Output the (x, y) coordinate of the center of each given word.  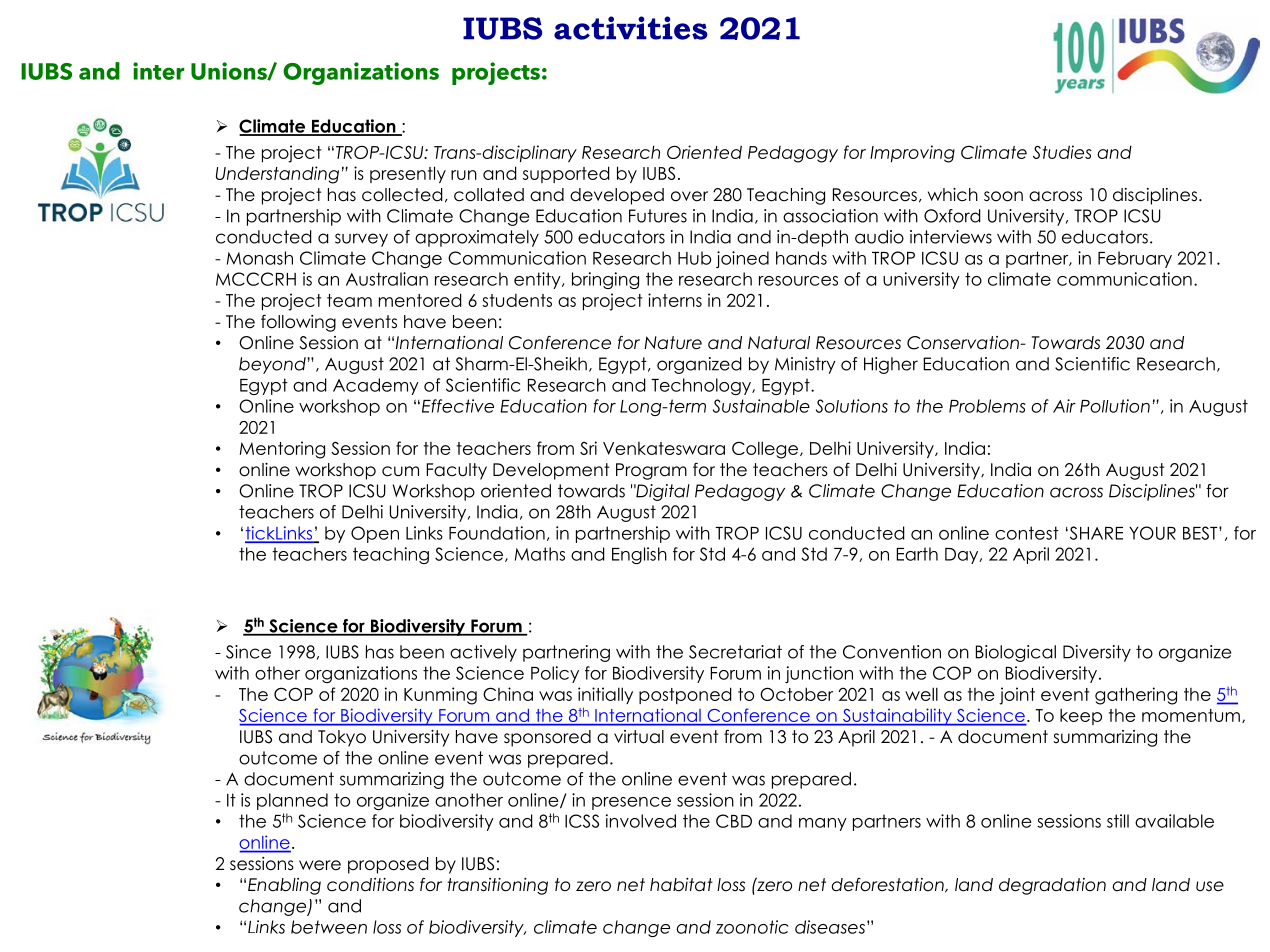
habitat (681, 885)
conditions (370, 885)
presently (408, 174)
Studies (1062, 152)
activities (631, 28)
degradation (1052, 886)
